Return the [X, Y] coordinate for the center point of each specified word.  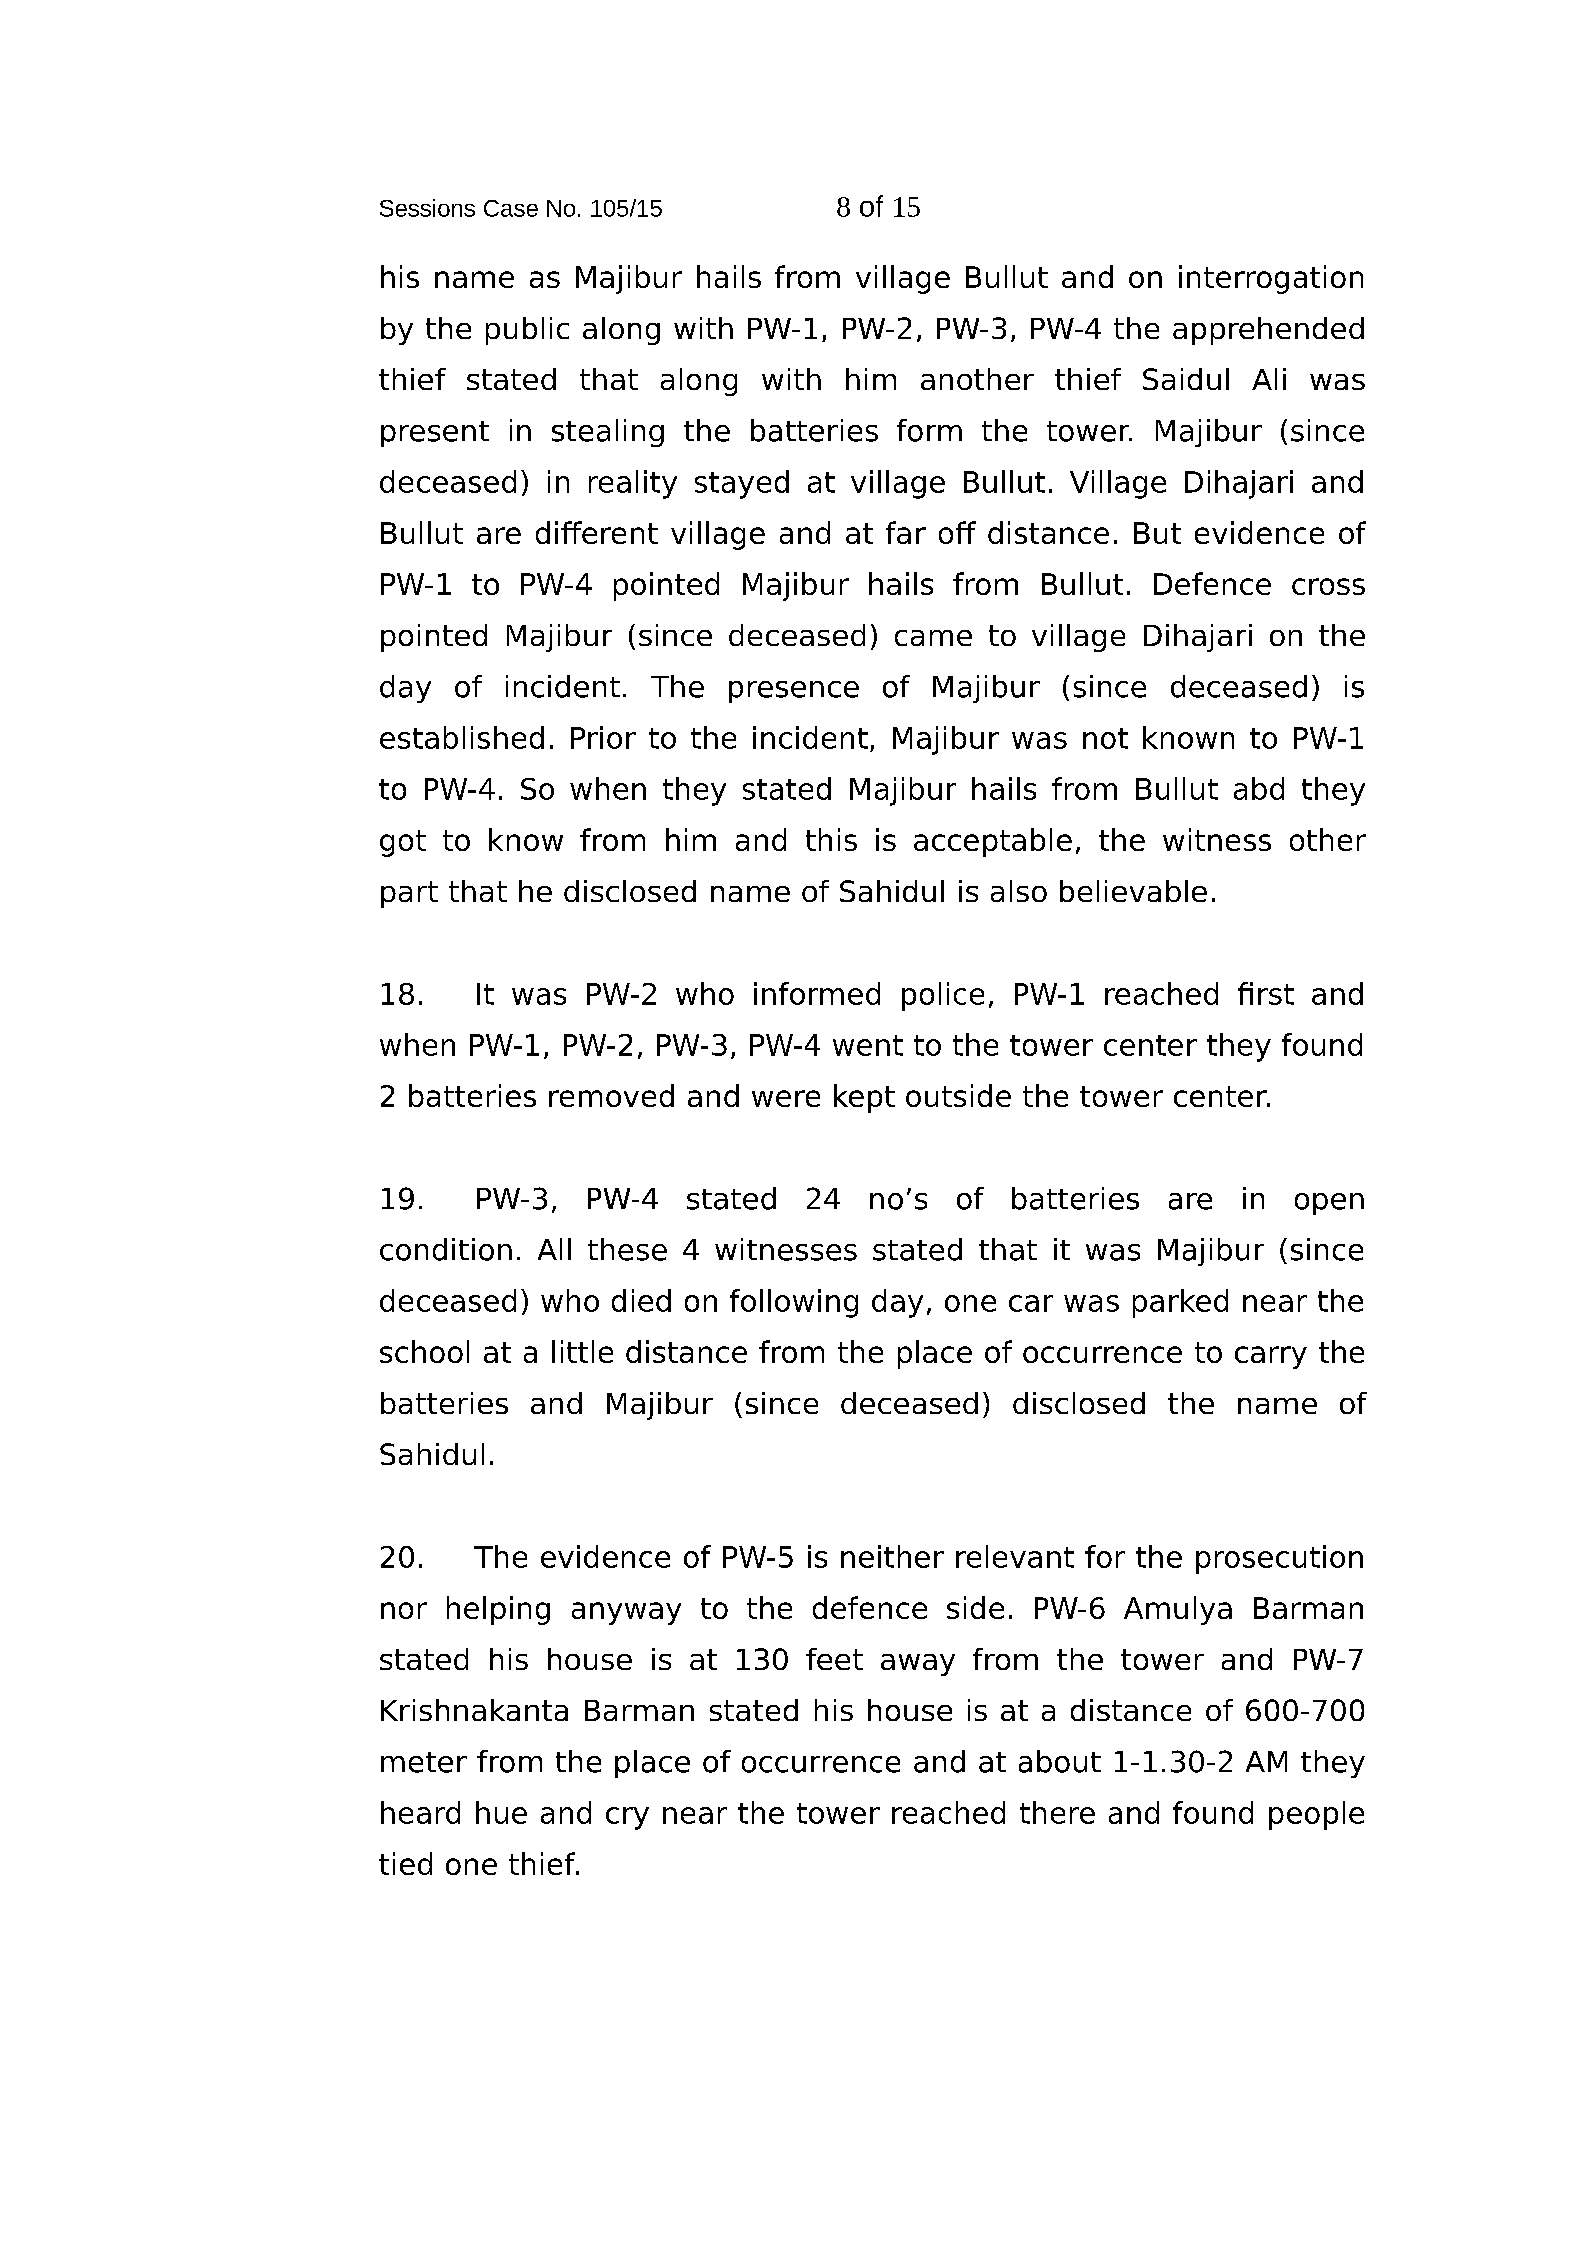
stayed [742, 484]
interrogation [1271, 279]
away [918, 1665]
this [831, 839]
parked [1180, 1303]
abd [1259, 788]
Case [511, 208]
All [554, 1249]
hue [501, 1812]
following [794, 1303]
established [462, 737]
